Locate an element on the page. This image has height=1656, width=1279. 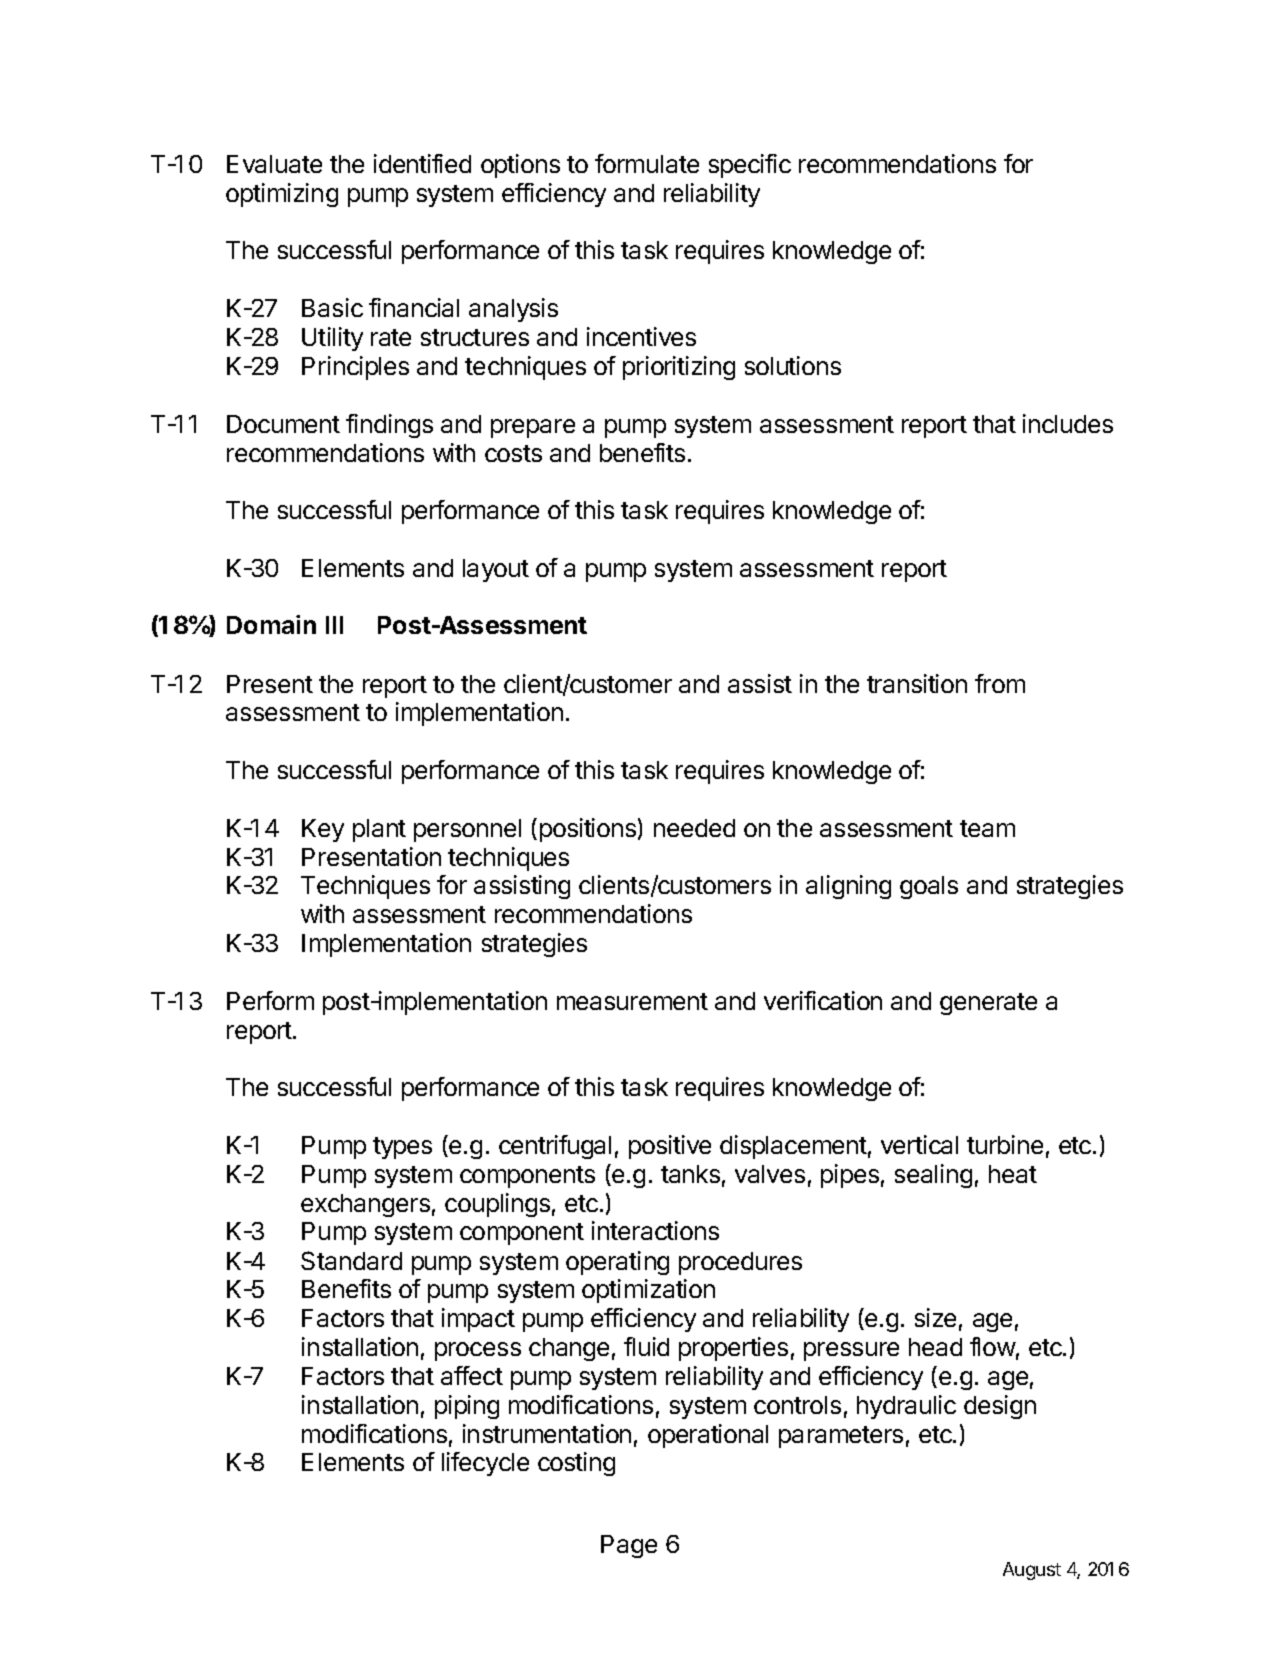
identified is located at coordinates (422, 163).
